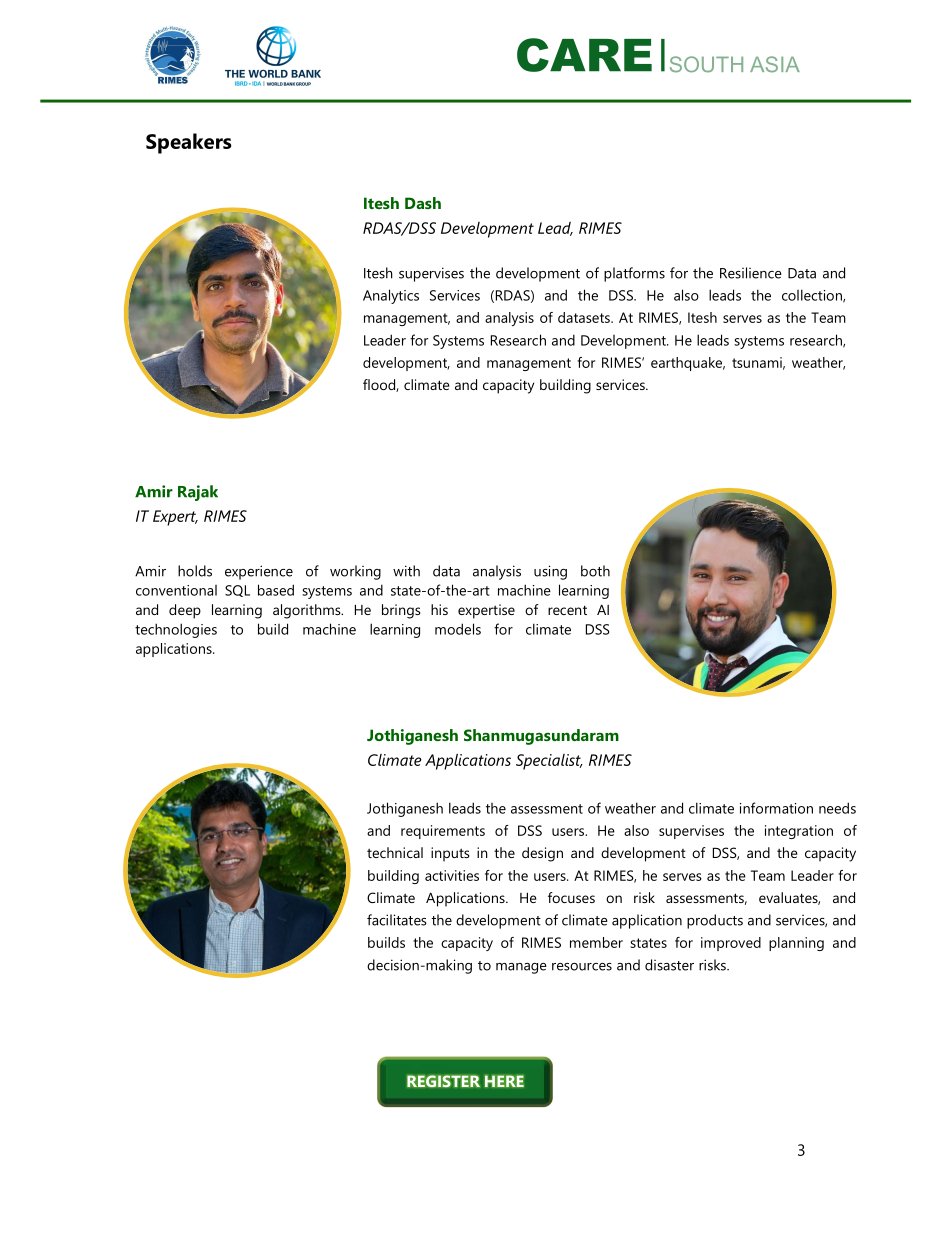 Image resolution: width=952 pixels, height=1233 pixels. Describe the element at coordinates (308, 611) in the page. I see `algorithms` at that location.
